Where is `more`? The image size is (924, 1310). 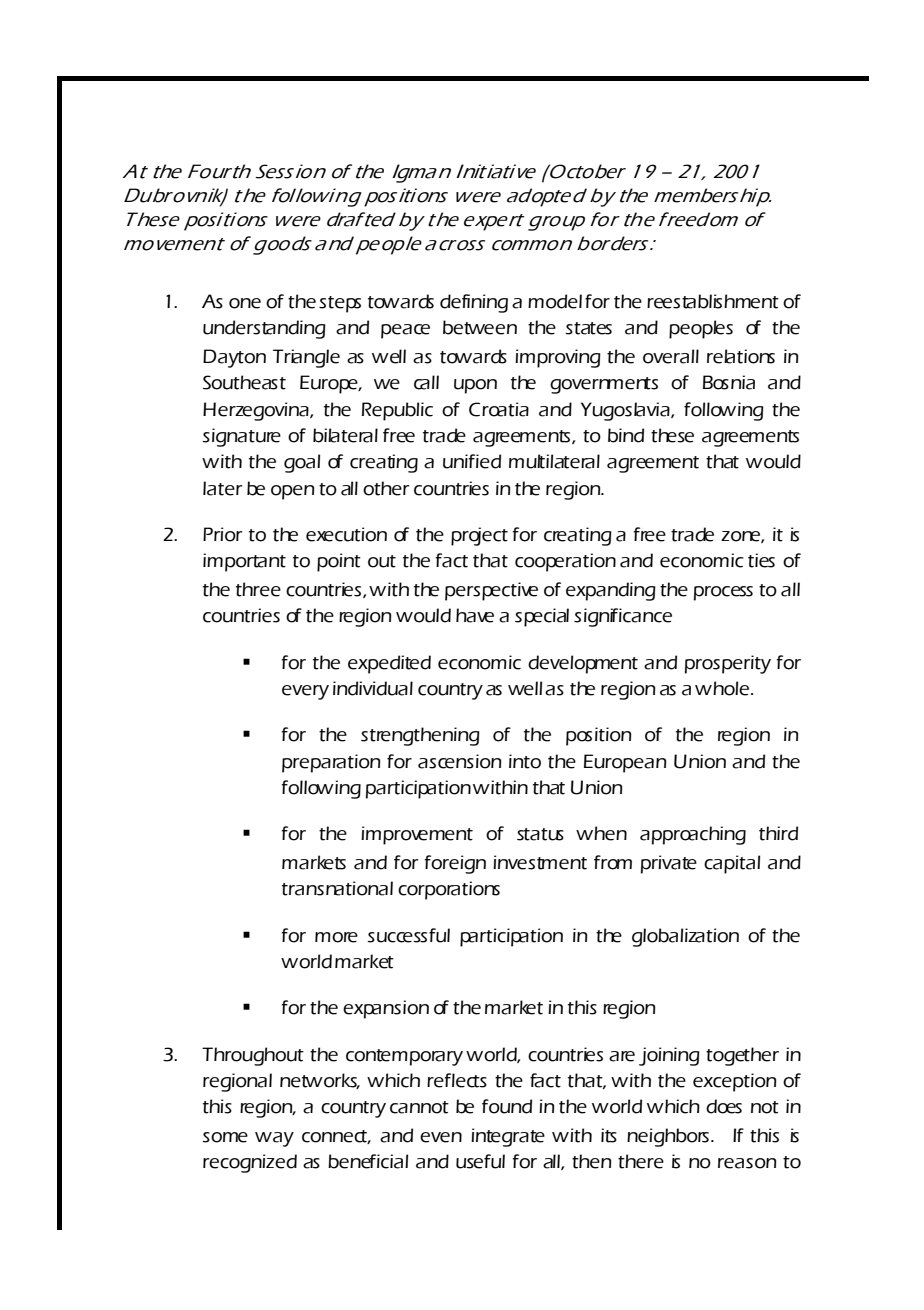 more is located at coordinates (336, 937).
